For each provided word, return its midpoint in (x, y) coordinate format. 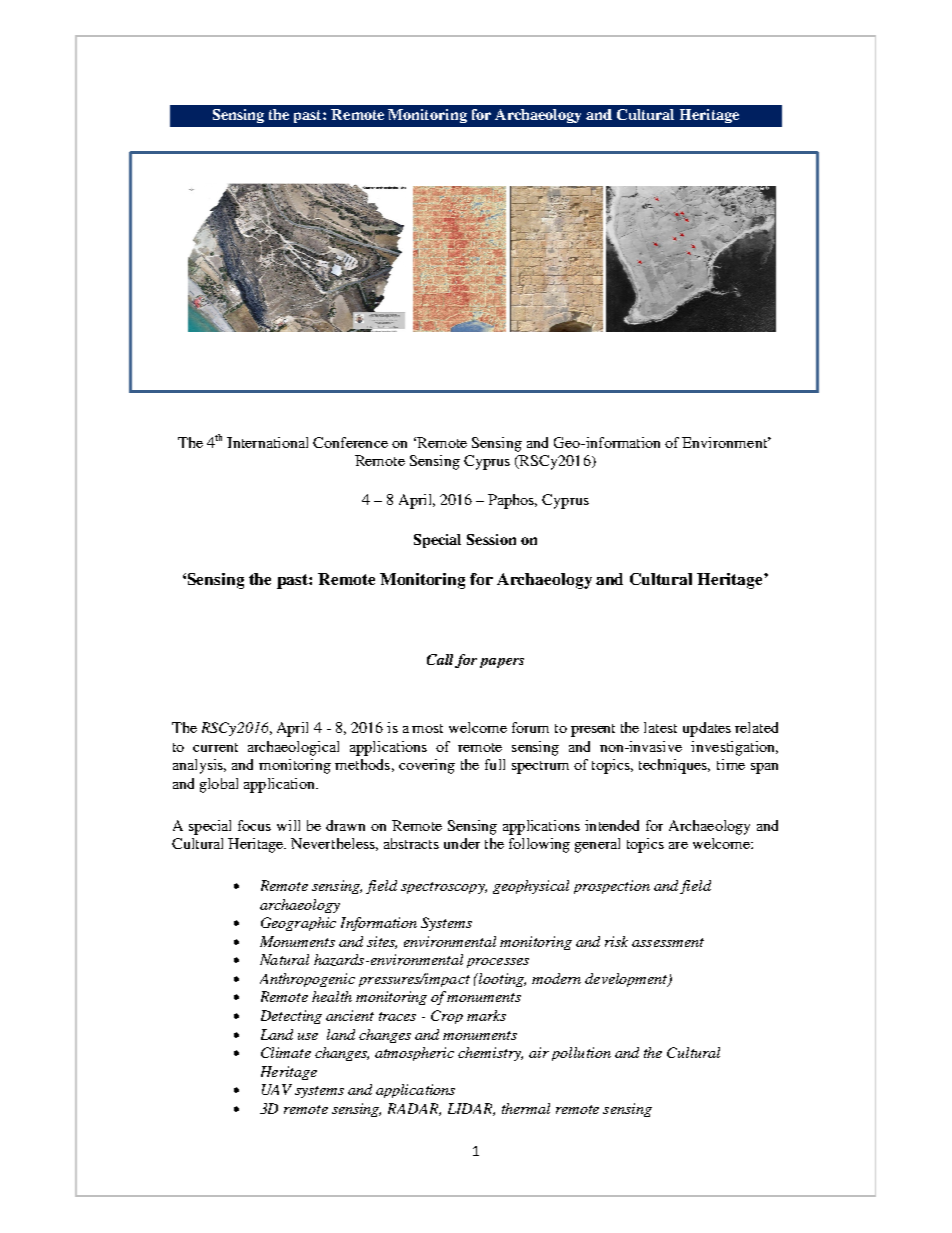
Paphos (512, 501)
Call (440, 659)
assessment (668, 942)
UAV (277, 1089)
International (267, 442)
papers (502, 663)
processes (498, 963)
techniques (674, 766)
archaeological (293, 748)
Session (491, 539)
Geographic (298, 924)
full (495, 764)
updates (707, 729)
